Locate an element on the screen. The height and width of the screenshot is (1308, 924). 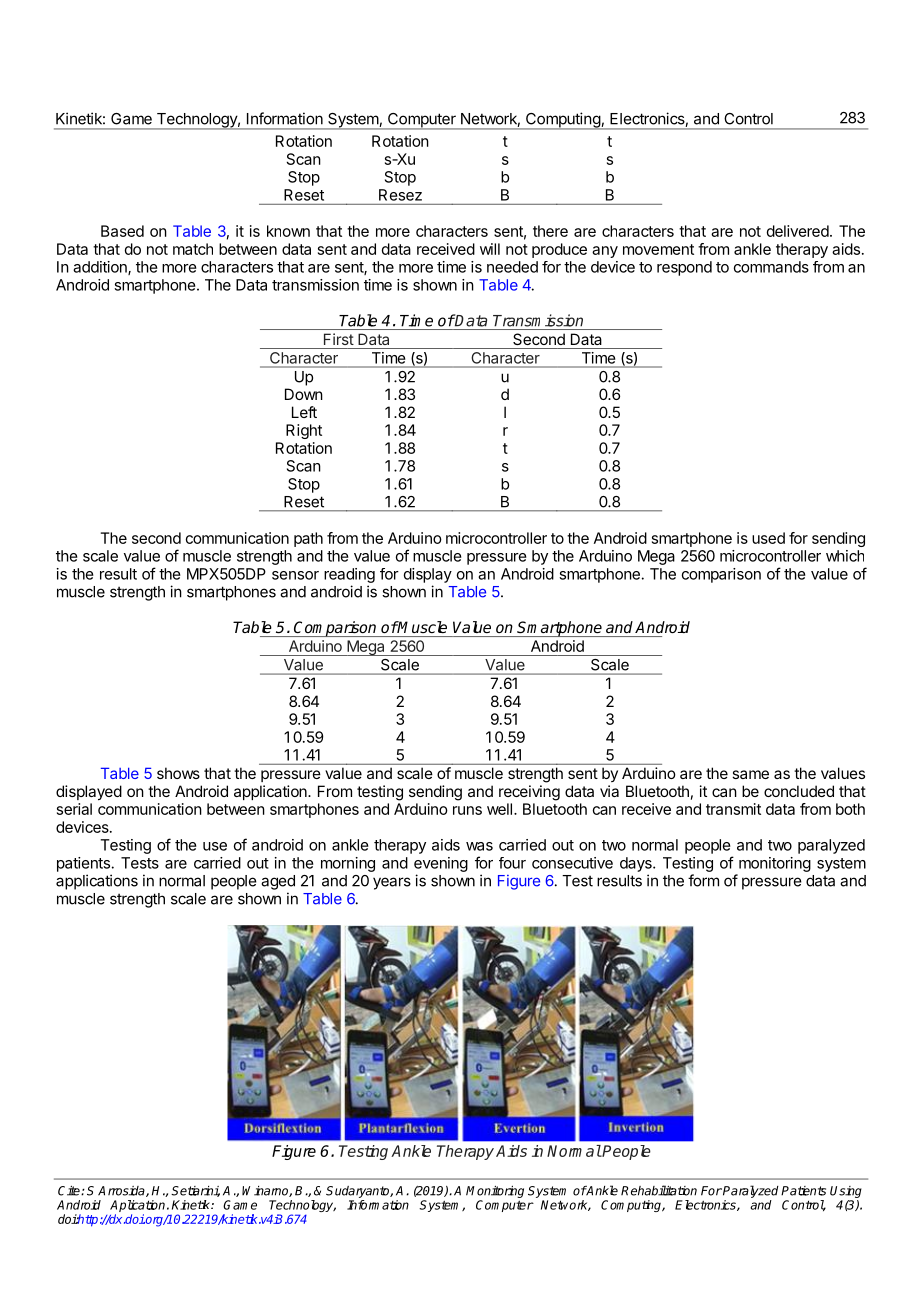
Cite is located at coordinates (70, 1191).
